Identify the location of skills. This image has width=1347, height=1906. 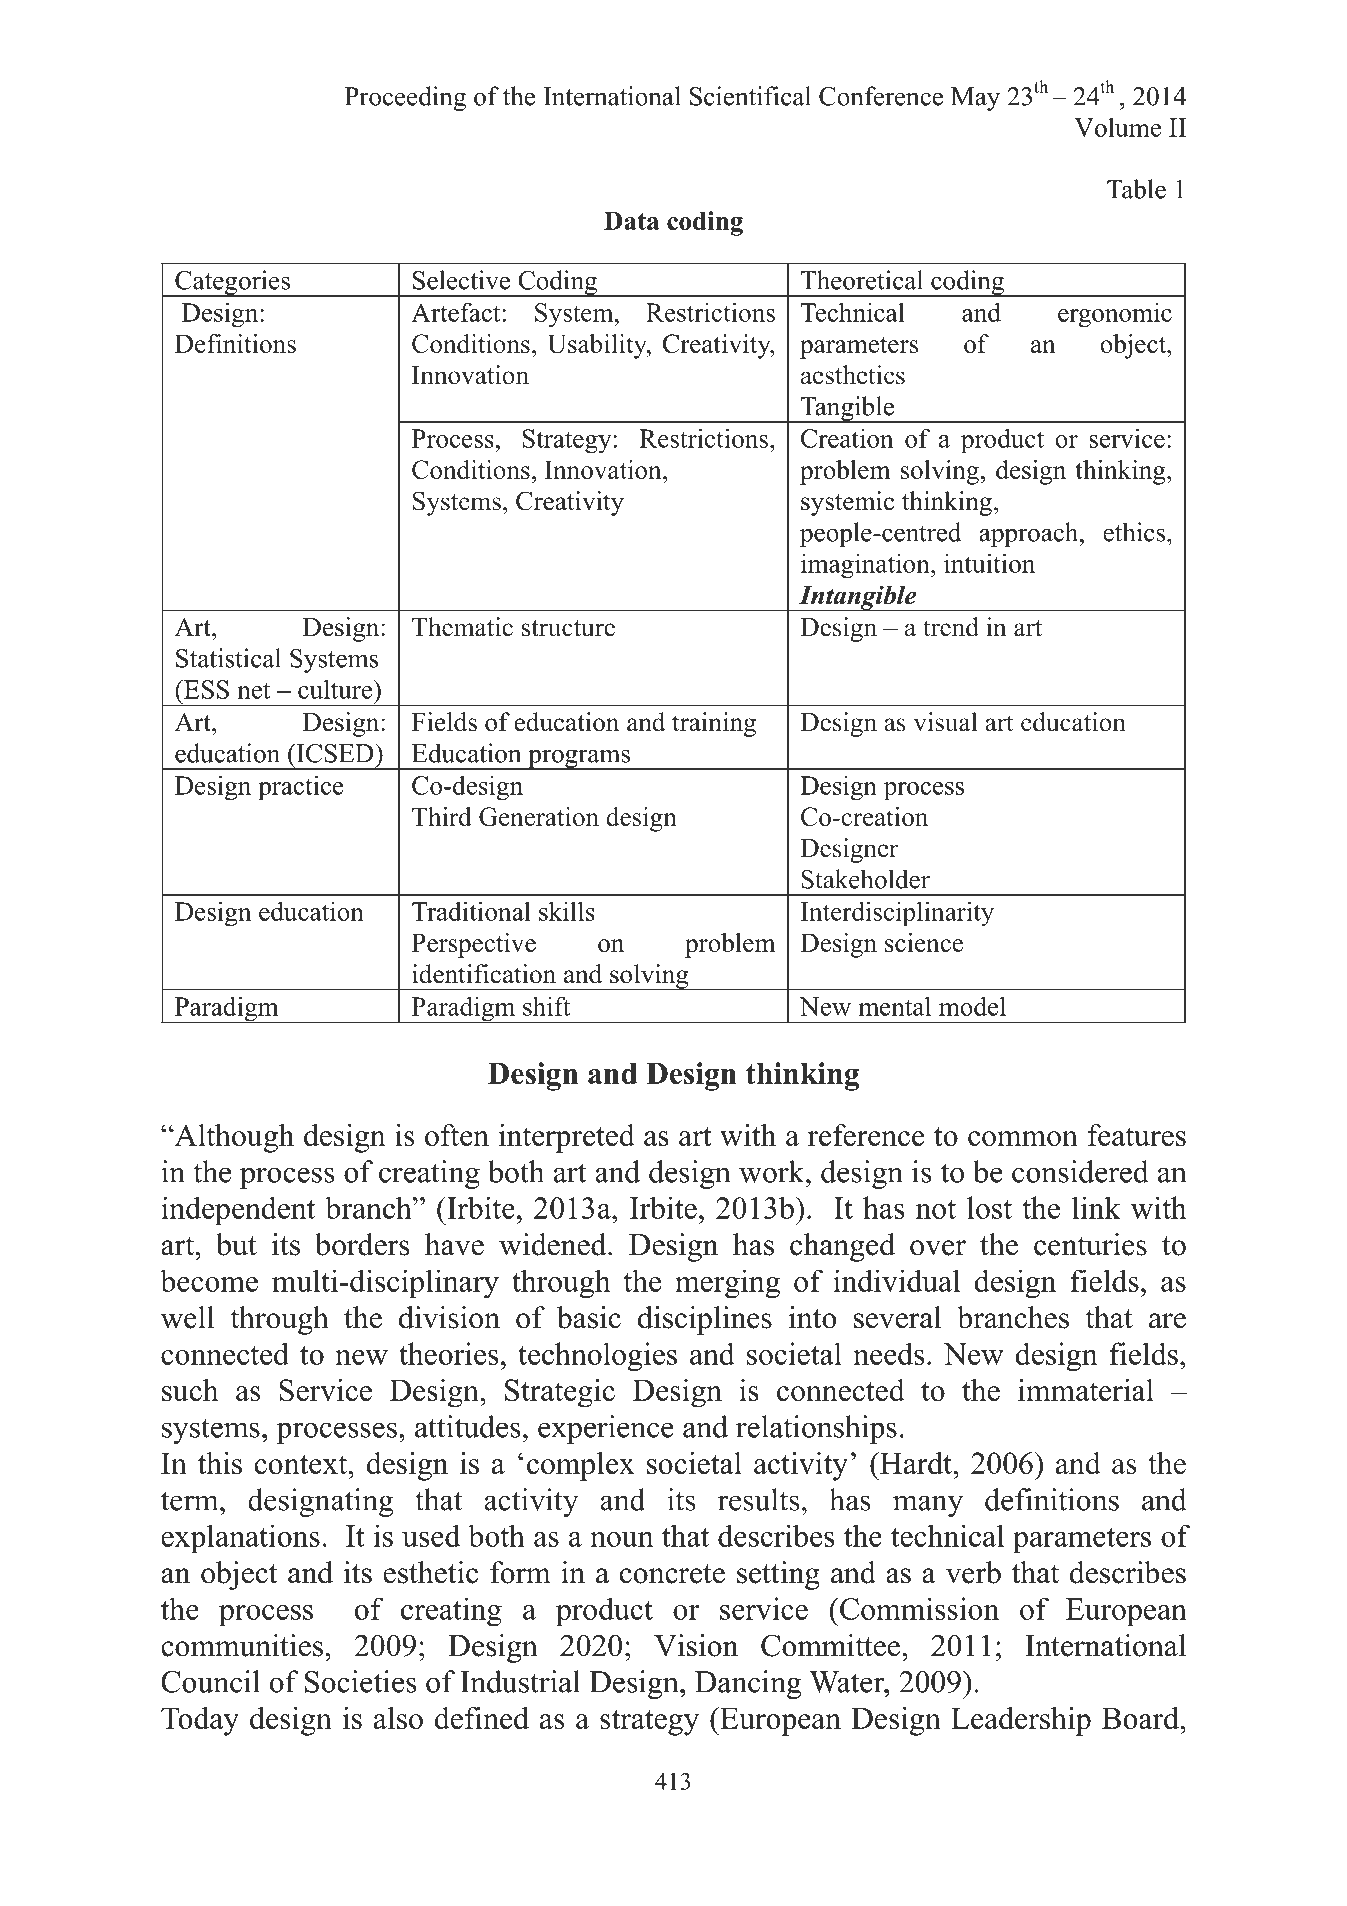
(567, 911).
